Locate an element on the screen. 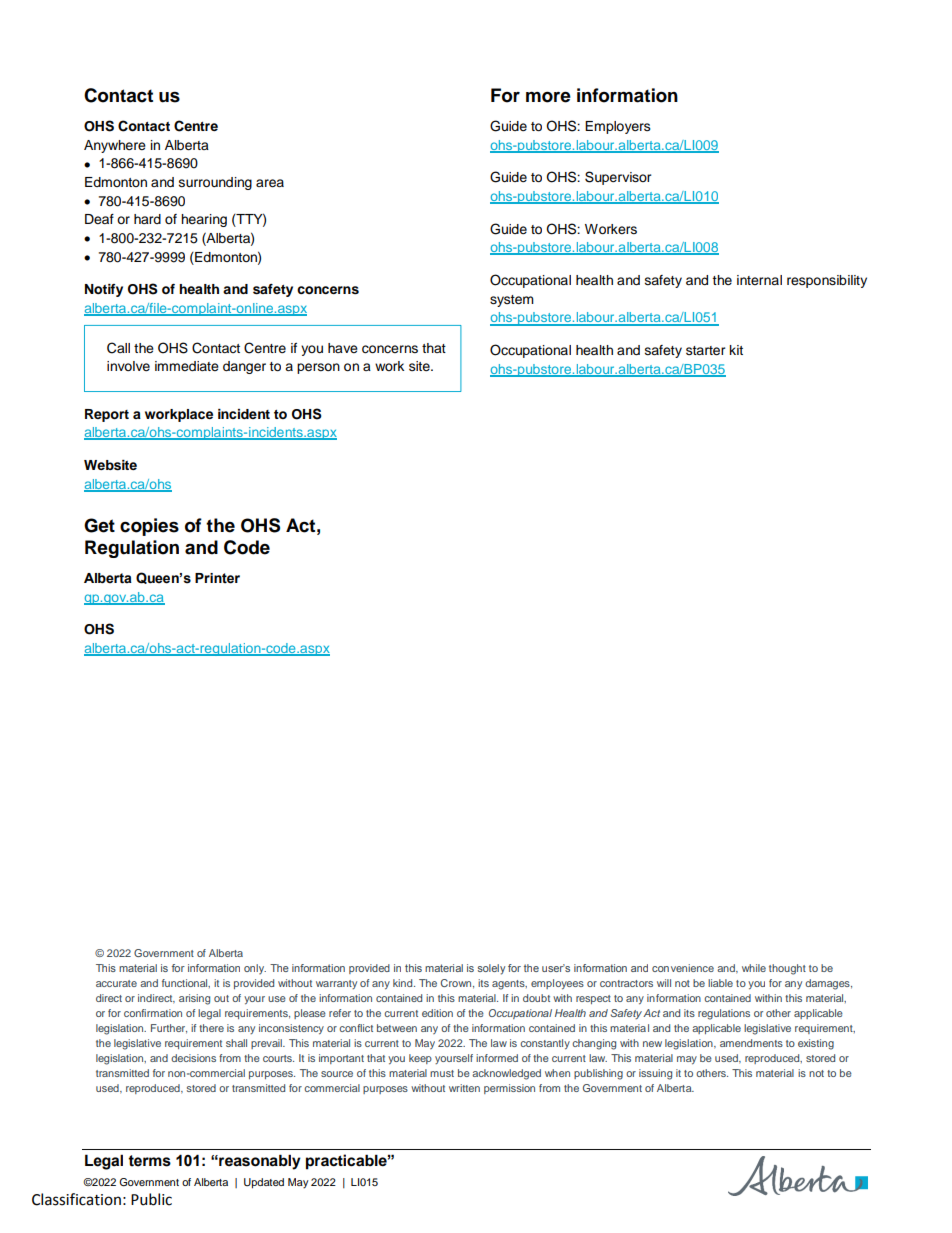 This screenshot has height=1233, width=952. Printer is located at coordinates (217, 578).
